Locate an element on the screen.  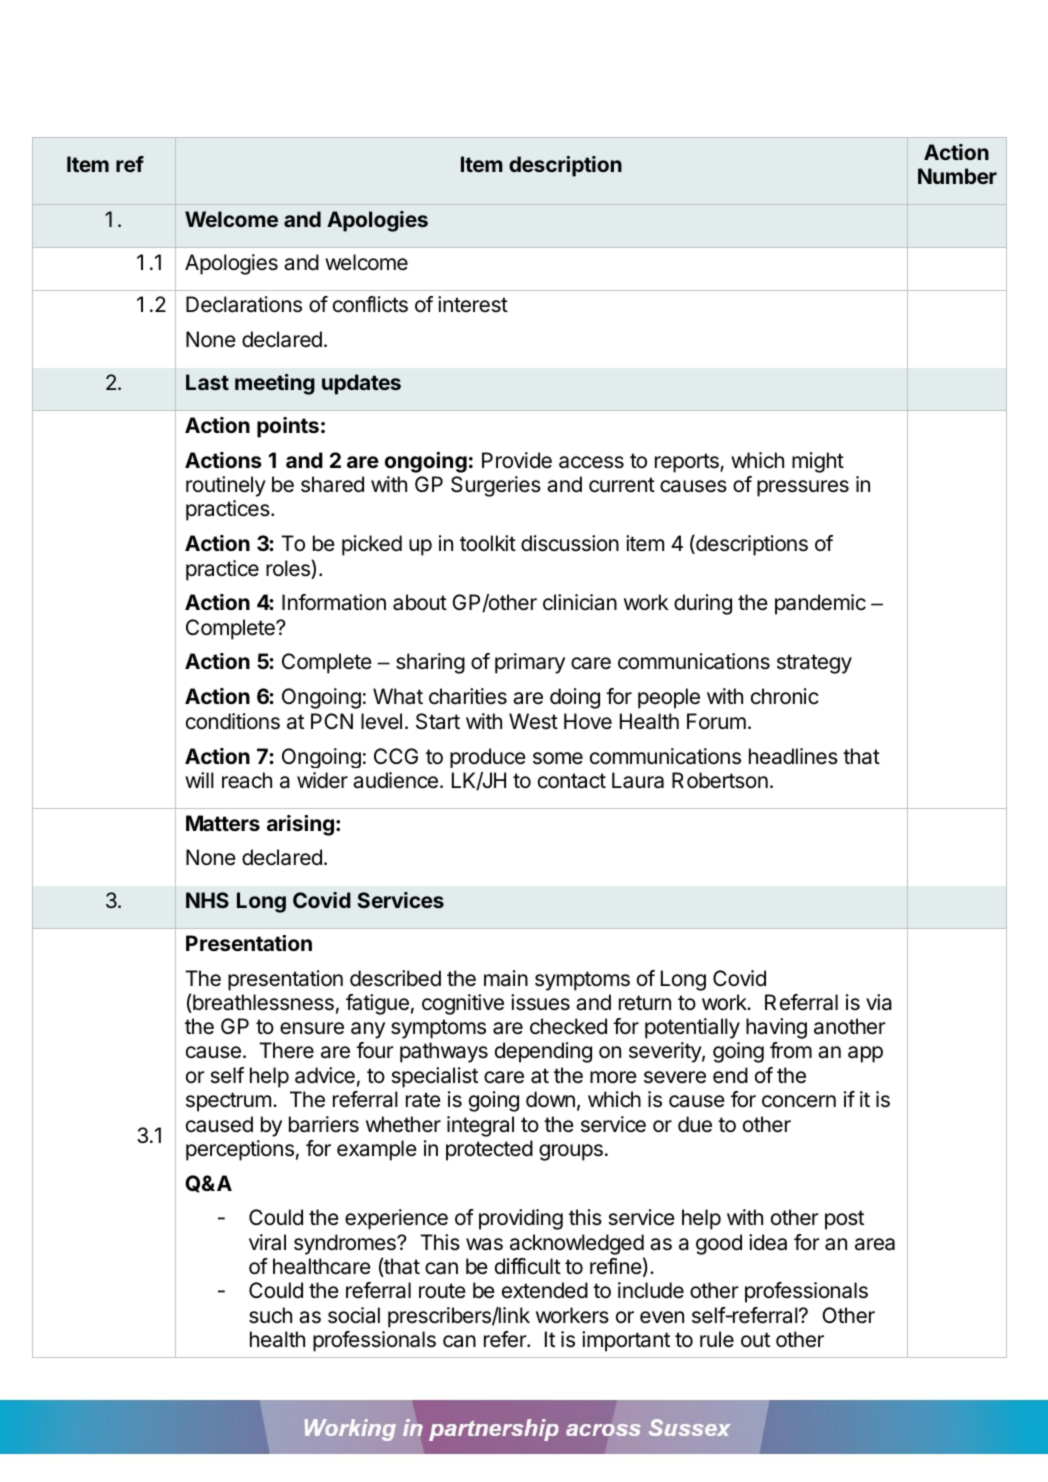
some is located at coordinates (558, 758).
